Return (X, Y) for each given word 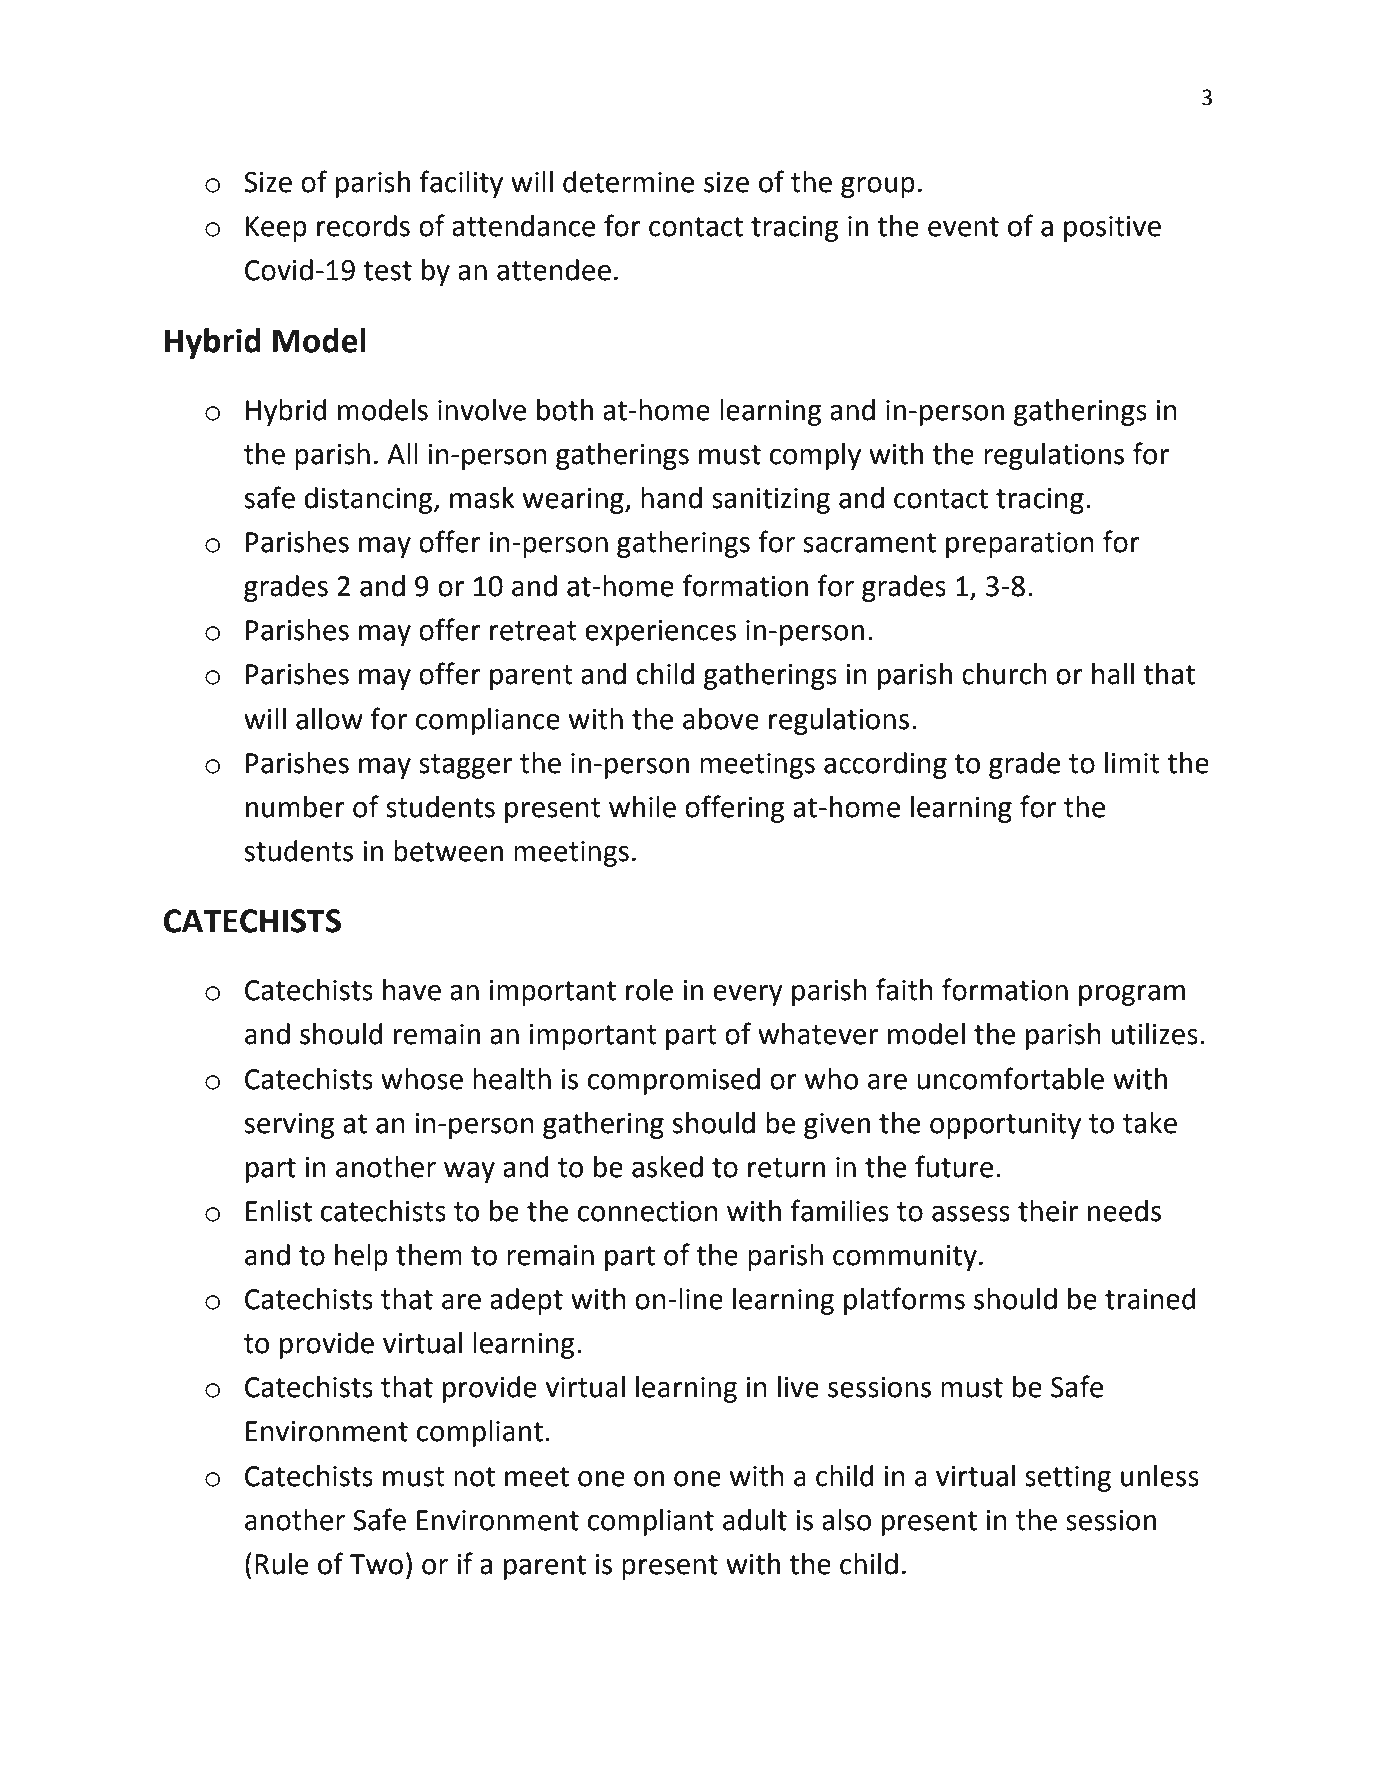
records (363, 226)
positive (1112, 229)
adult (755, 1520)
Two (376, 1564)
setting (1068, 1479)
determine (628, 182)
